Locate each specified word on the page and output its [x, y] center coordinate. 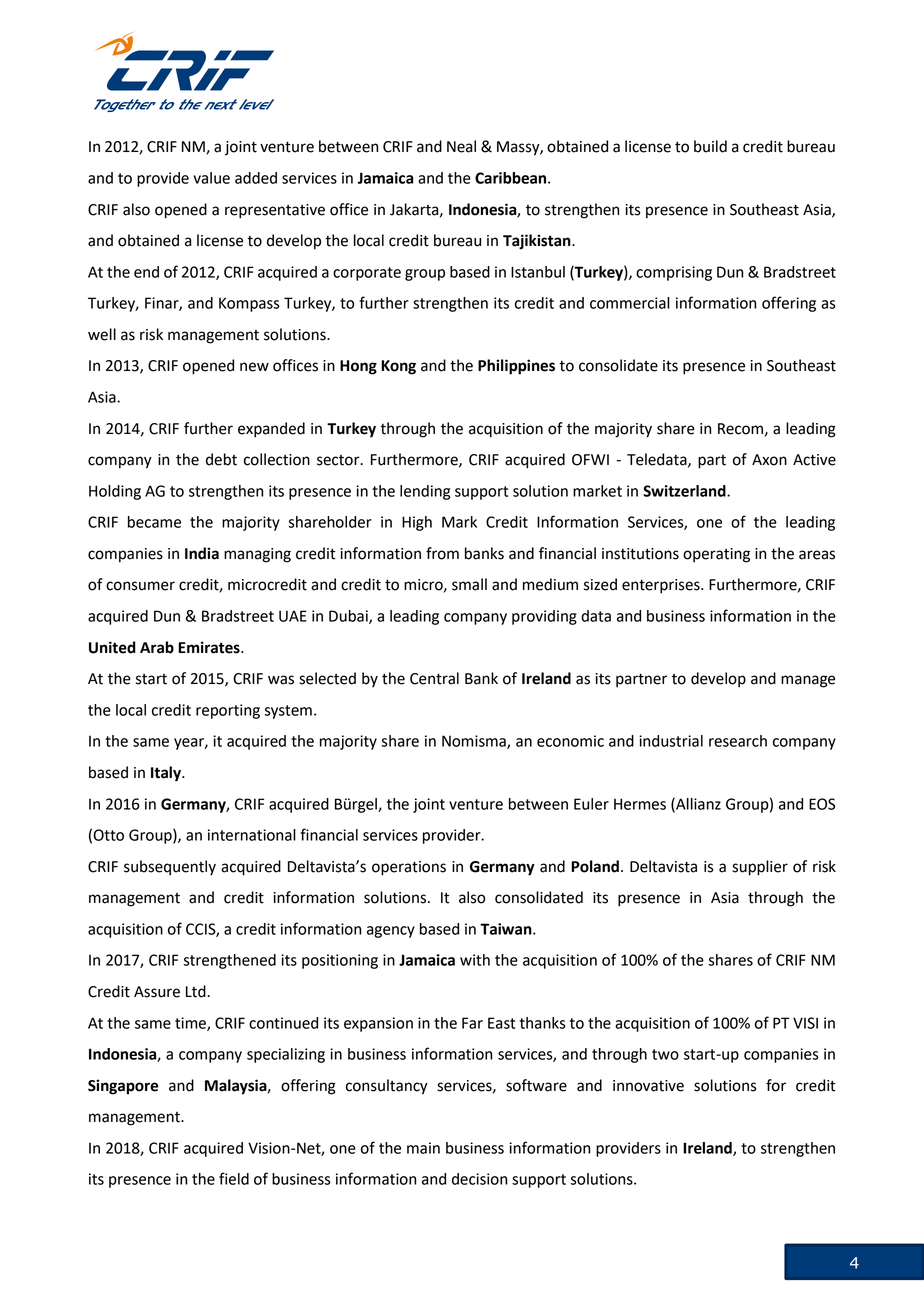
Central [434, 678]
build [710, 146]
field [234, 1178]
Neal [461, 146]
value [211, 178]
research [738, 741]
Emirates [210, 647]
